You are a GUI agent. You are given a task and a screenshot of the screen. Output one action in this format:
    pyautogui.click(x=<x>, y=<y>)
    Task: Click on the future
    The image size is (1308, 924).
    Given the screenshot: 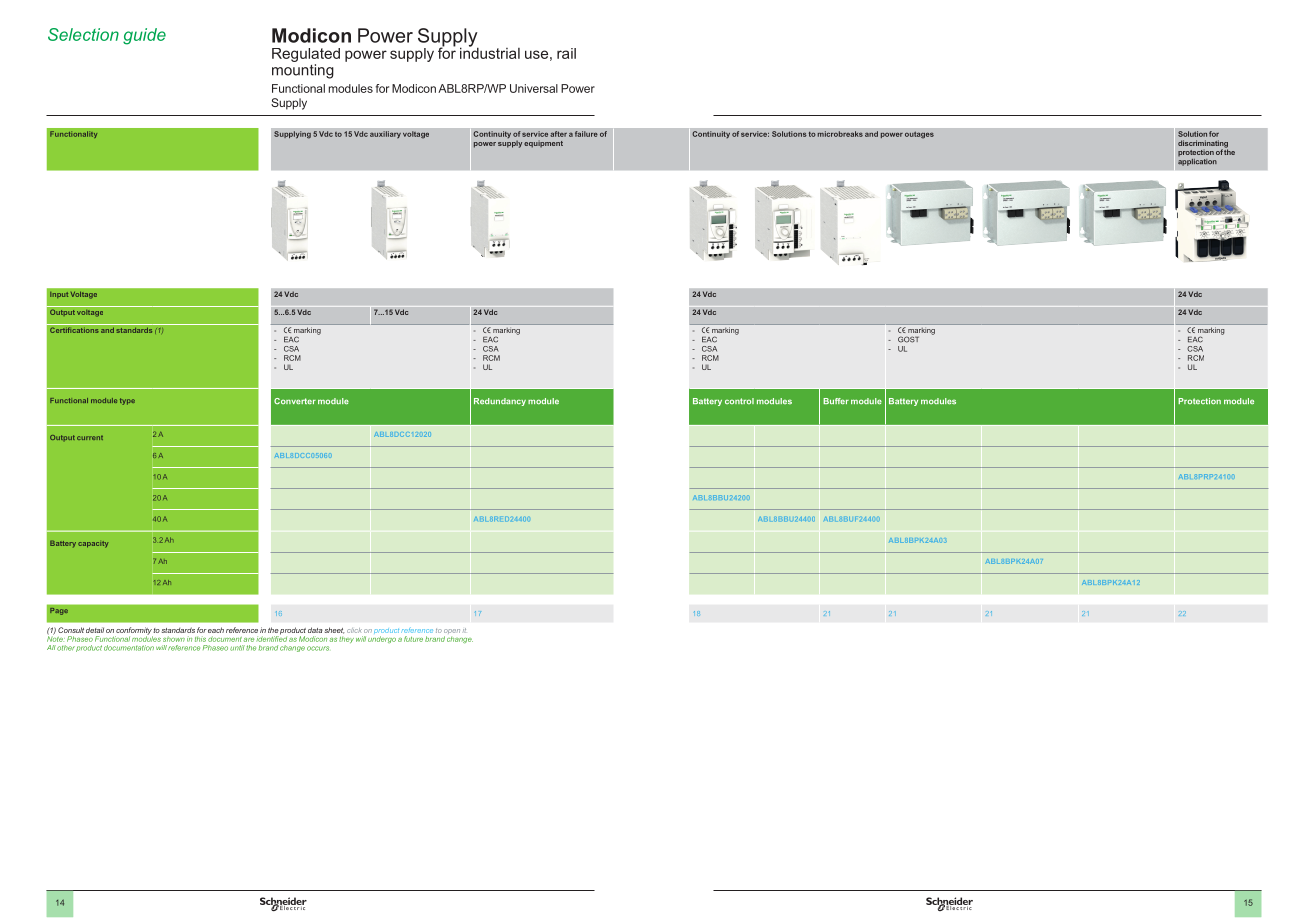 What is the action you would take?
    pyautogui.click(x=413, y=639)
